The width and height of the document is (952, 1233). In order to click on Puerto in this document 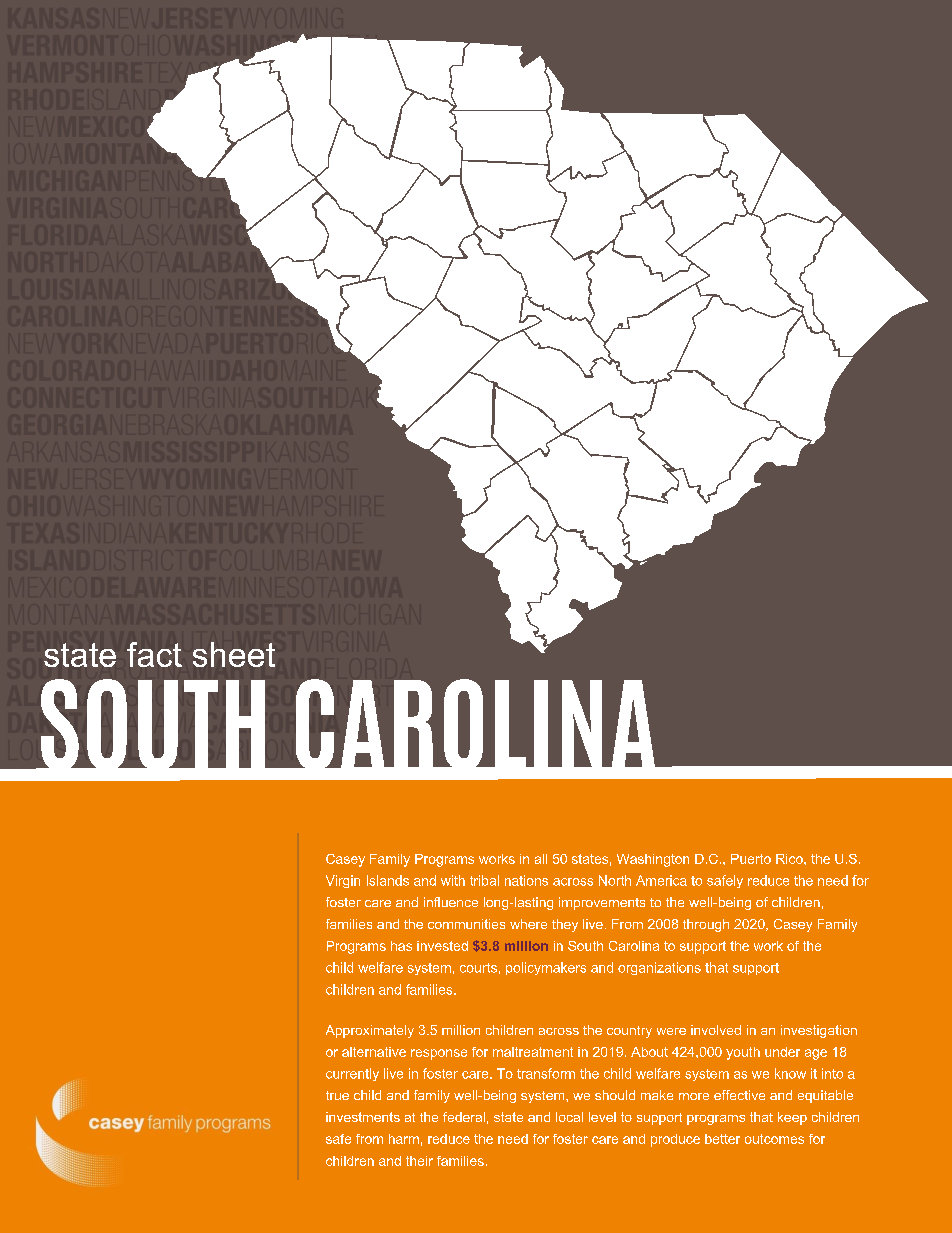, I will do `click(751, 859)`.
